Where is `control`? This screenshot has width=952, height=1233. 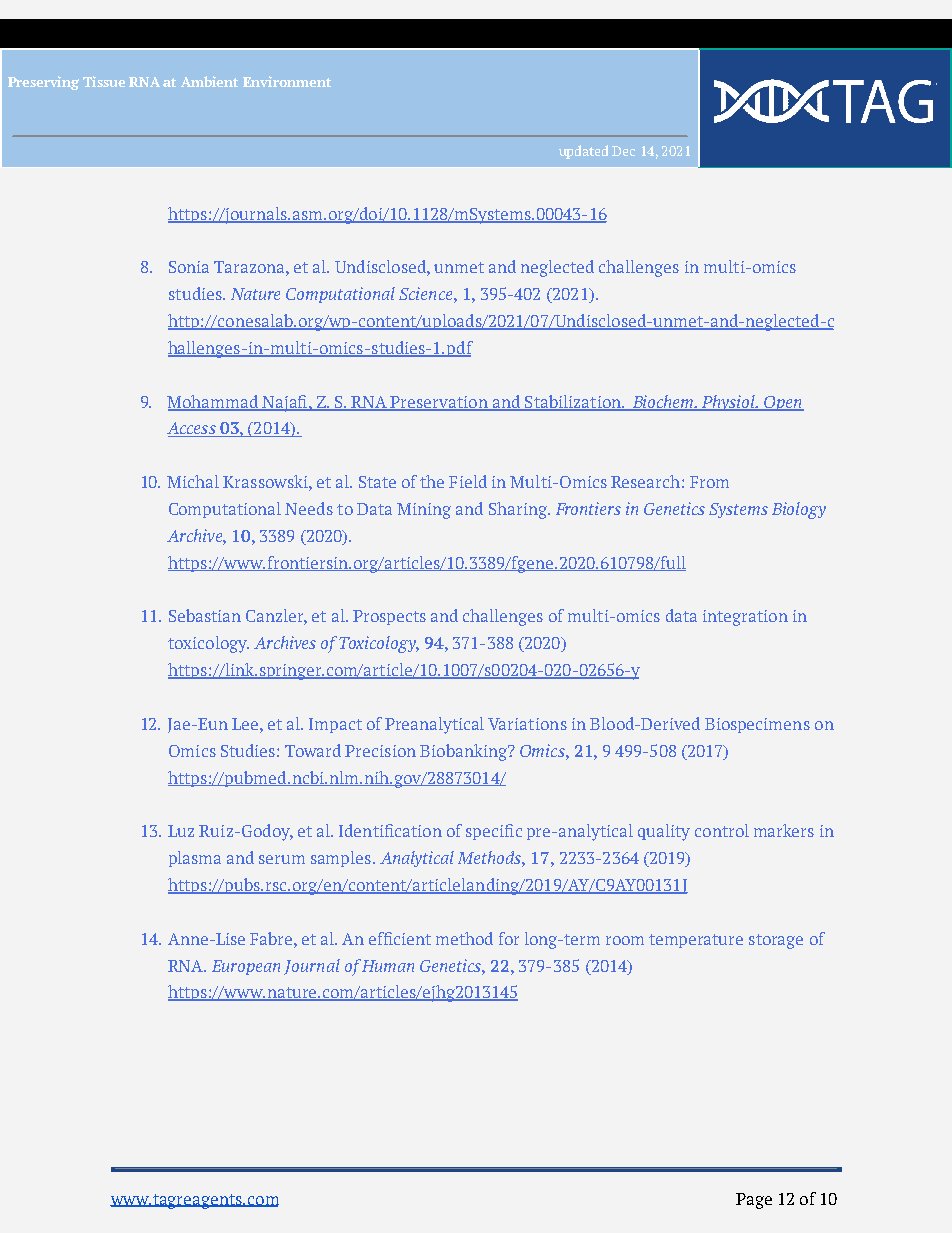 control is located at coordinates (722, 830).
